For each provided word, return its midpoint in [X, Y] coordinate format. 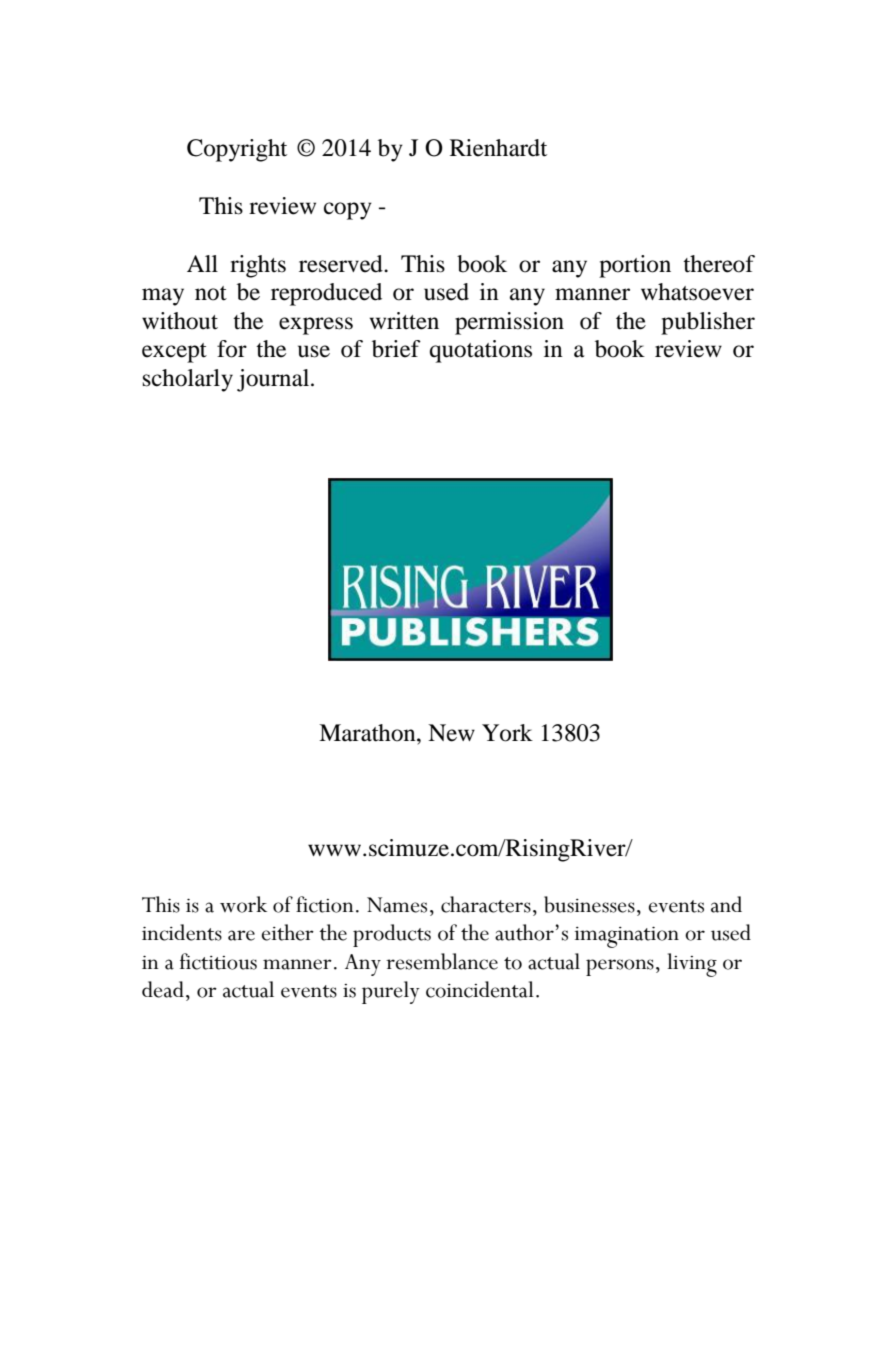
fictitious [218, 961]
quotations [481, 351]
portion [635, 266]
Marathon [368, 733]
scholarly [188, 380]
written [404, 321]
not [211, 293]
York [507, 733]
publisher [708, 323]
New [451, 733]
